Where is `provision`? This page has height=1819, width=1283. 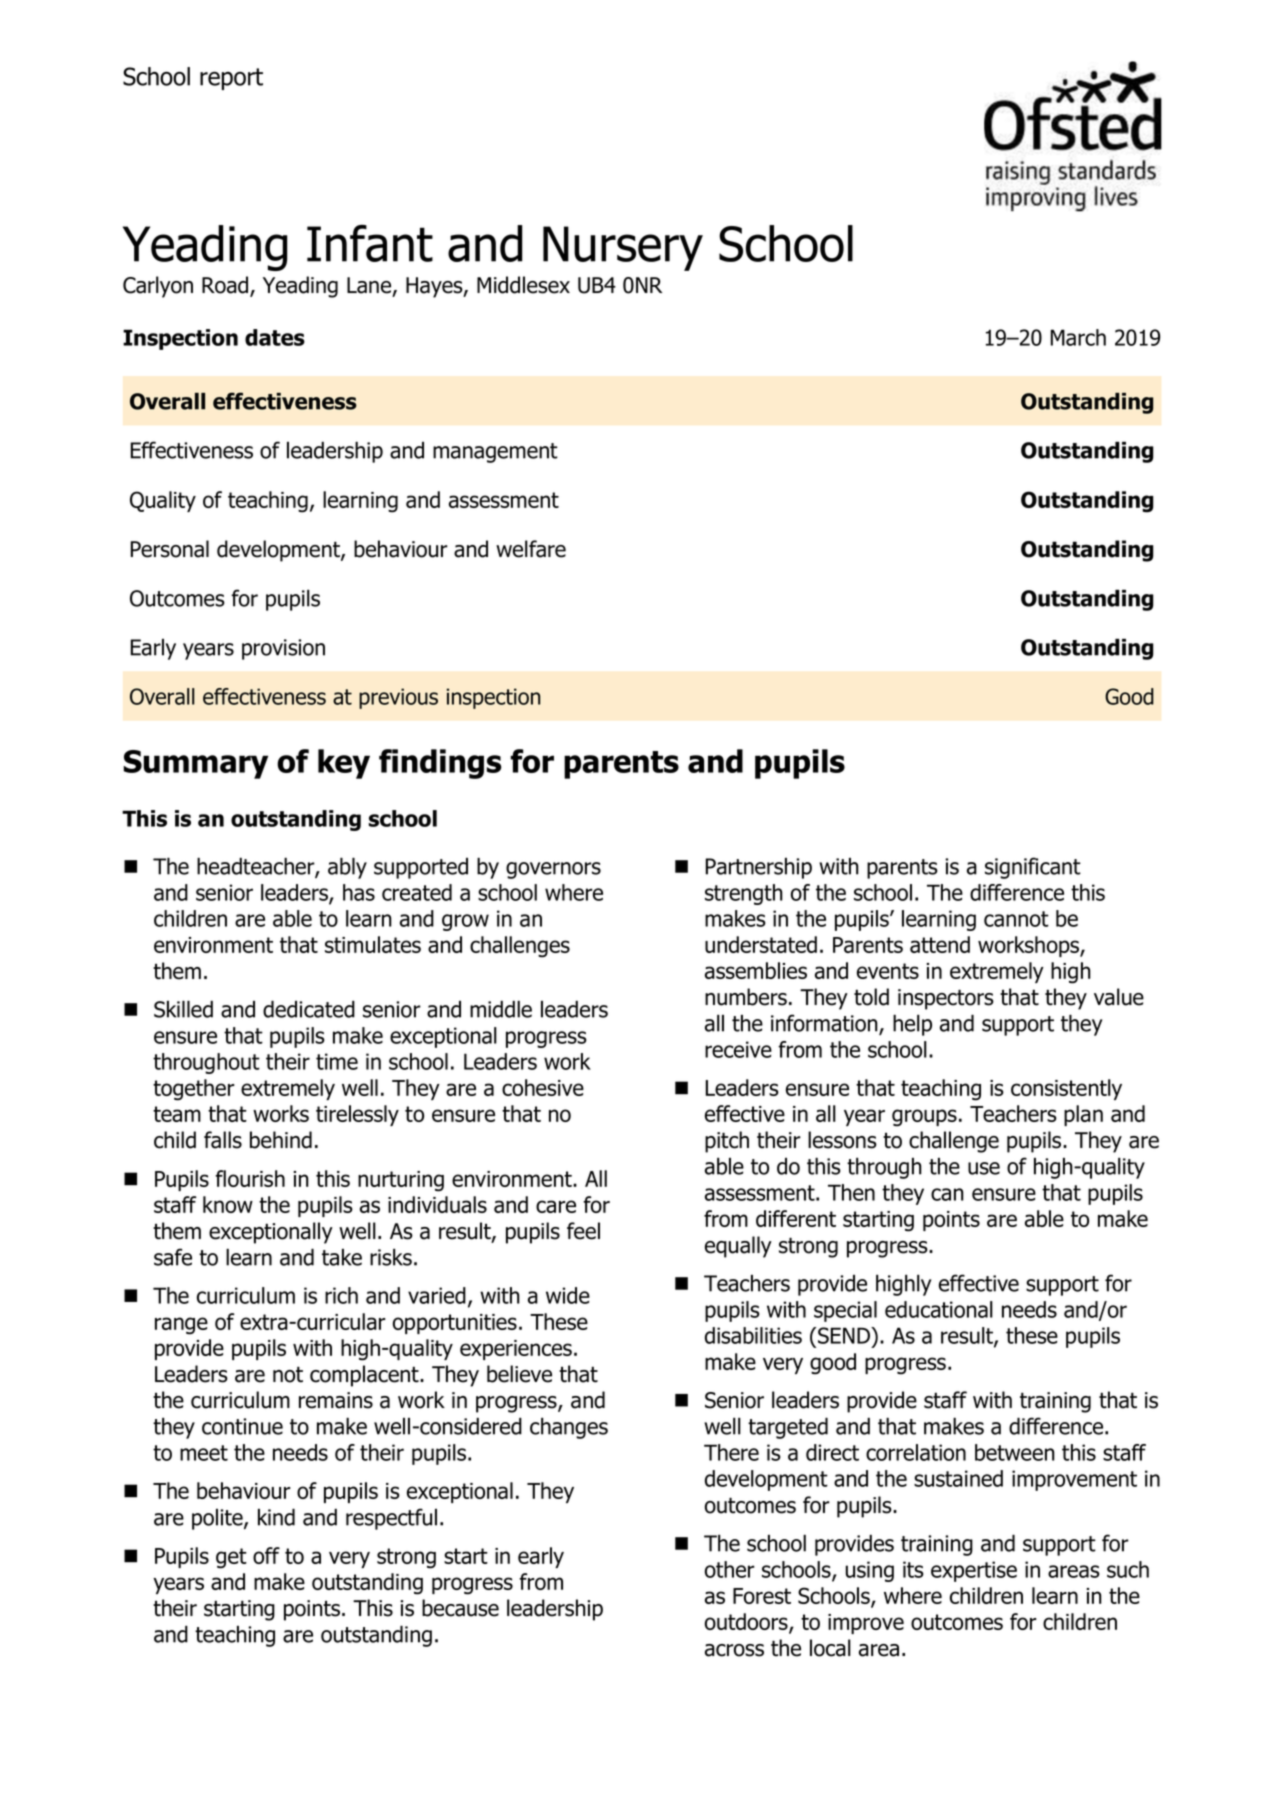
provision is located at coordinates (283, 649).
